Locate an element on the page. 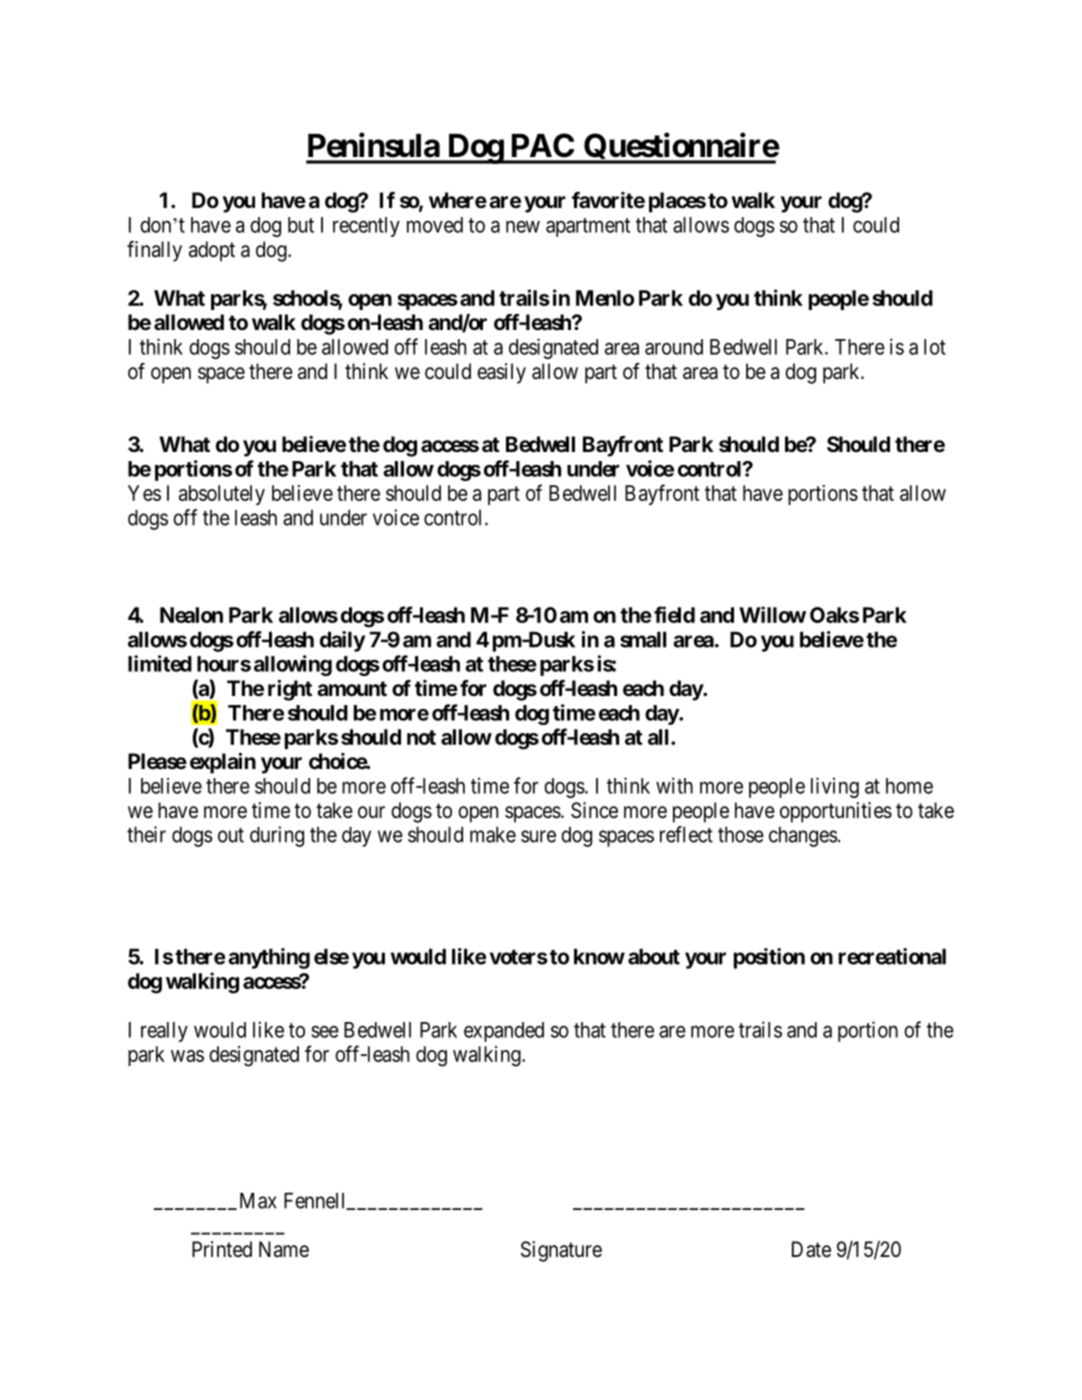  during is located at coordinates (277, 836).
